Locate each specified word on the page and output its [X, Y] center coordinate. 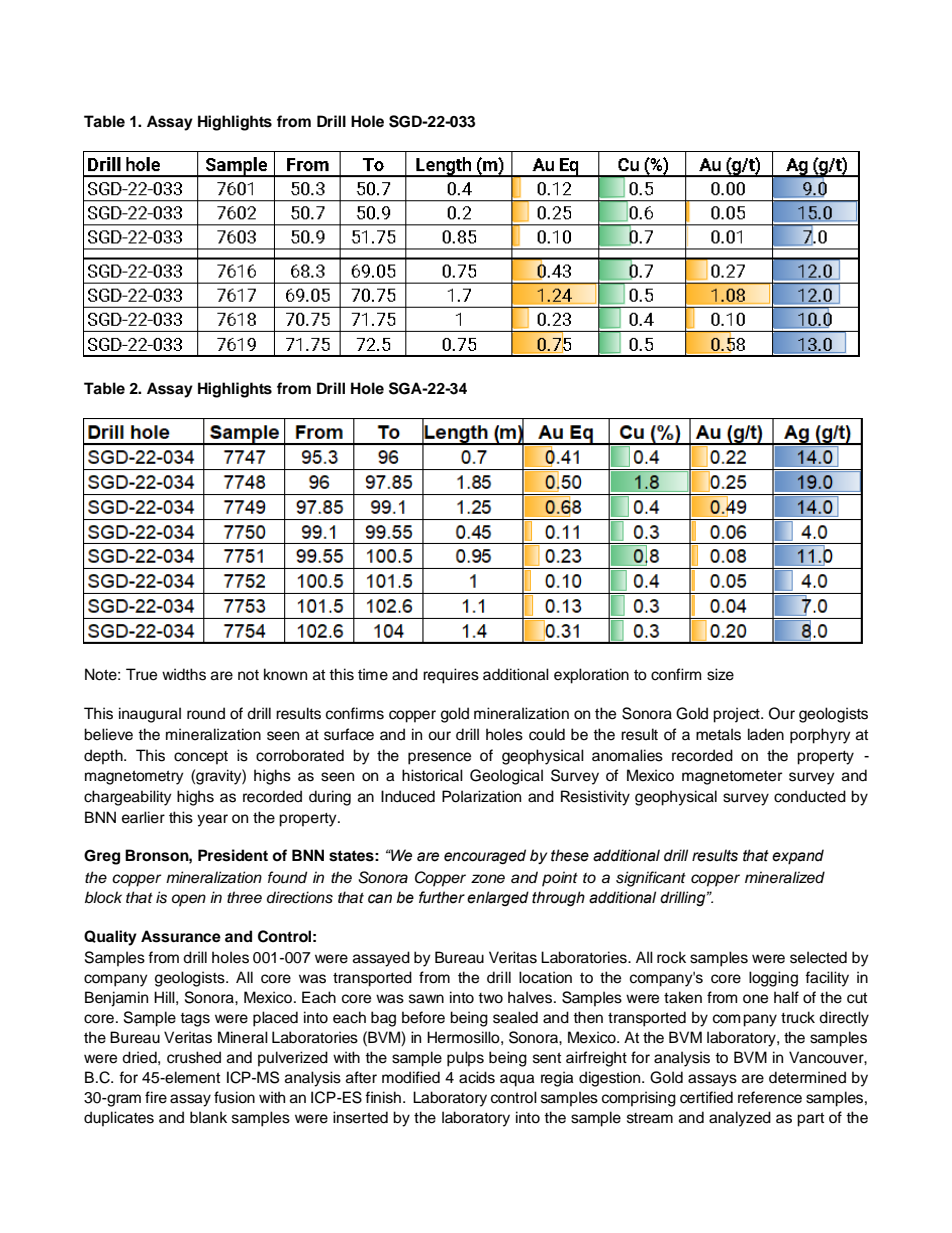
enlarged [498, 898]
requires [451, 676]
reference [770, 1097]
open [189, 900]
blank [208, 1117]
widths [184, 674]
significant [651, 879]
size [720, 674]
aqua [517, 1080]
